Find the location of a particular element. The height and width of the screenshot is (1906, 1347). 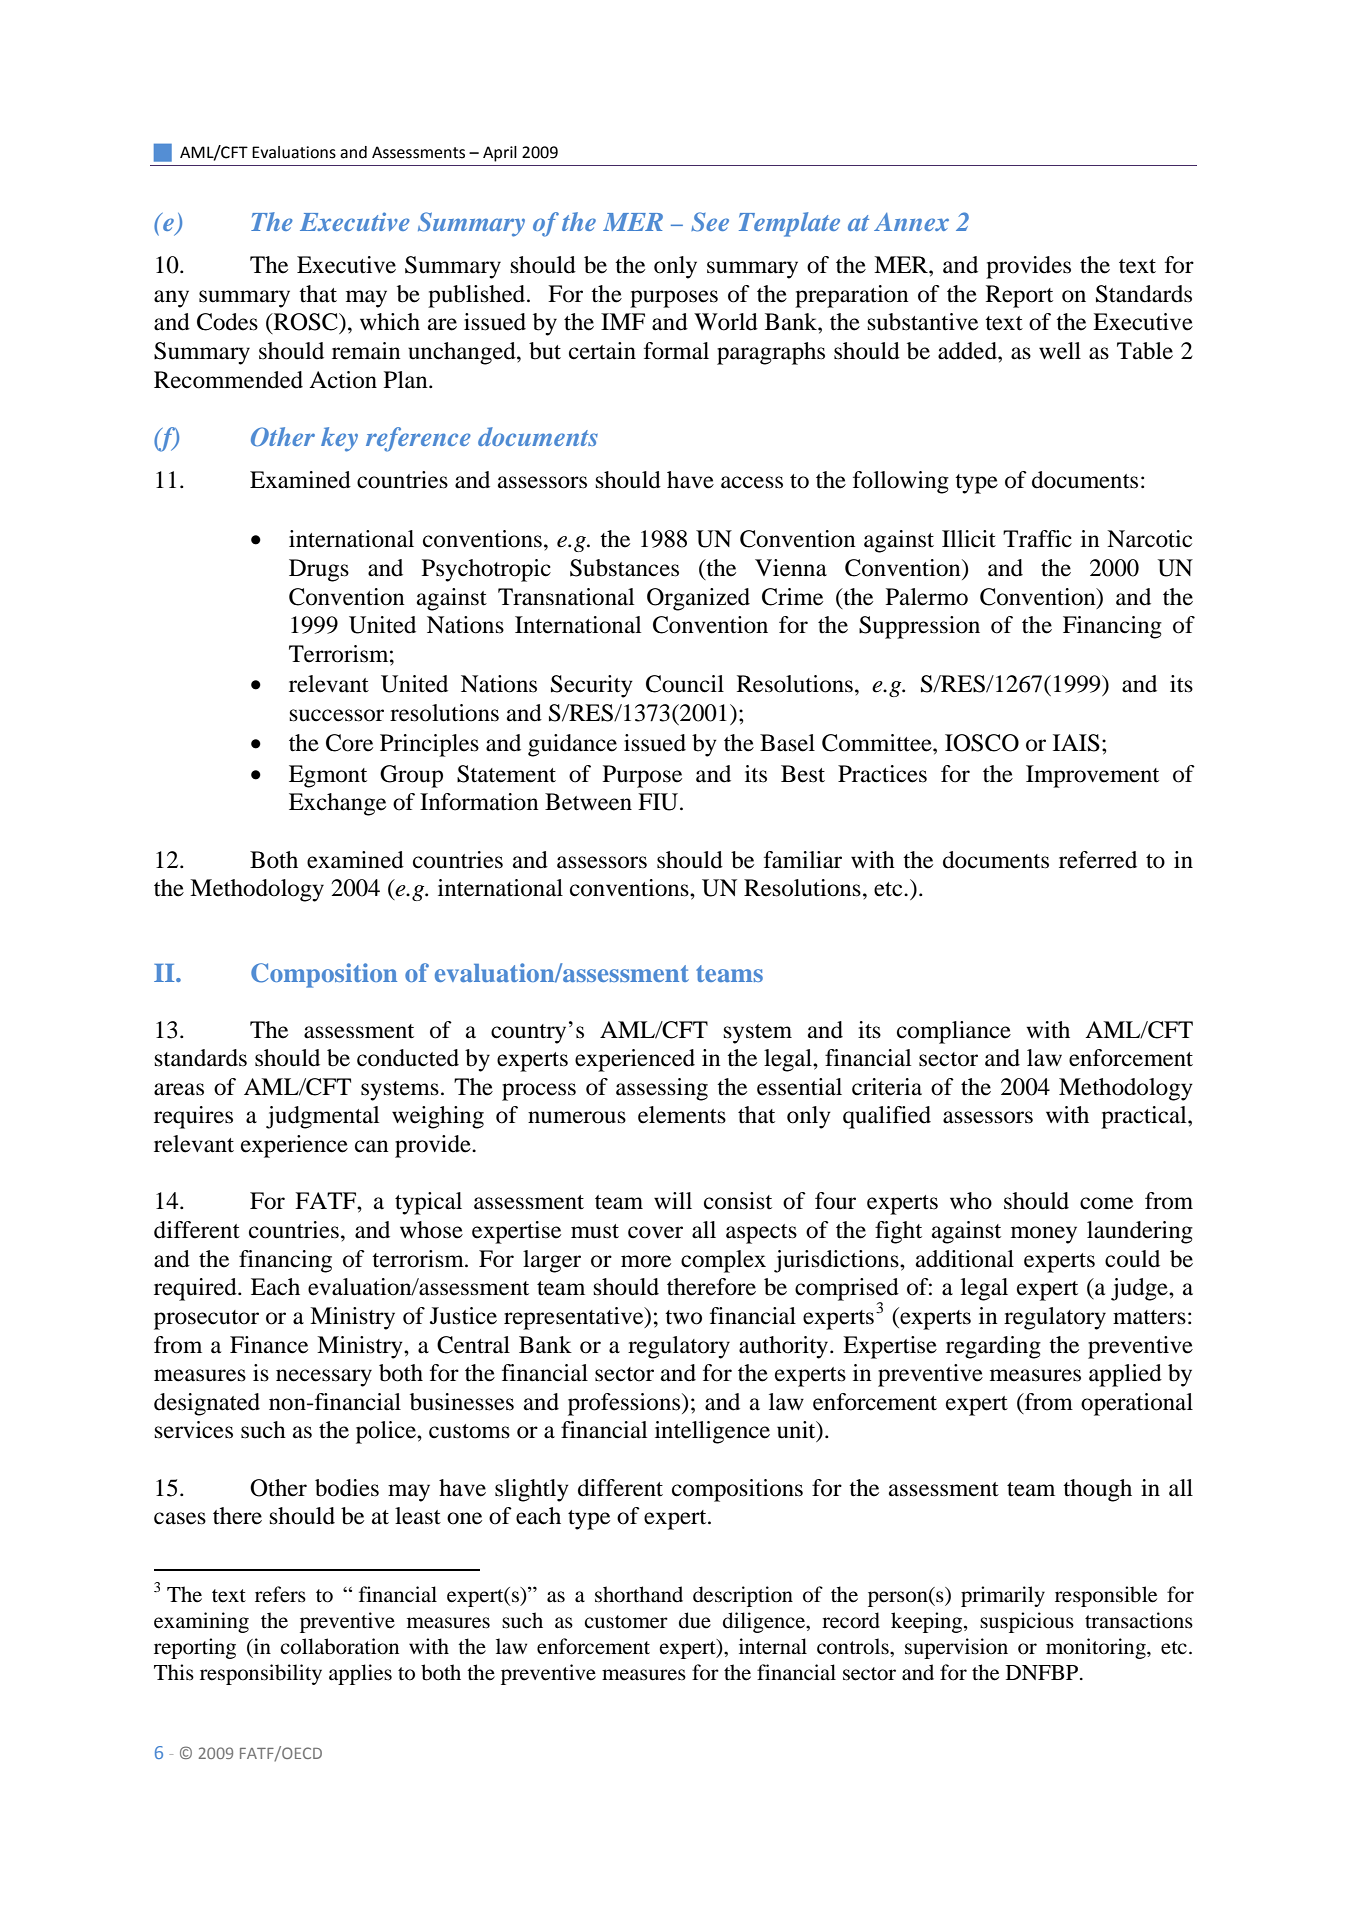

FIU is located at coordinates (659, 802).
